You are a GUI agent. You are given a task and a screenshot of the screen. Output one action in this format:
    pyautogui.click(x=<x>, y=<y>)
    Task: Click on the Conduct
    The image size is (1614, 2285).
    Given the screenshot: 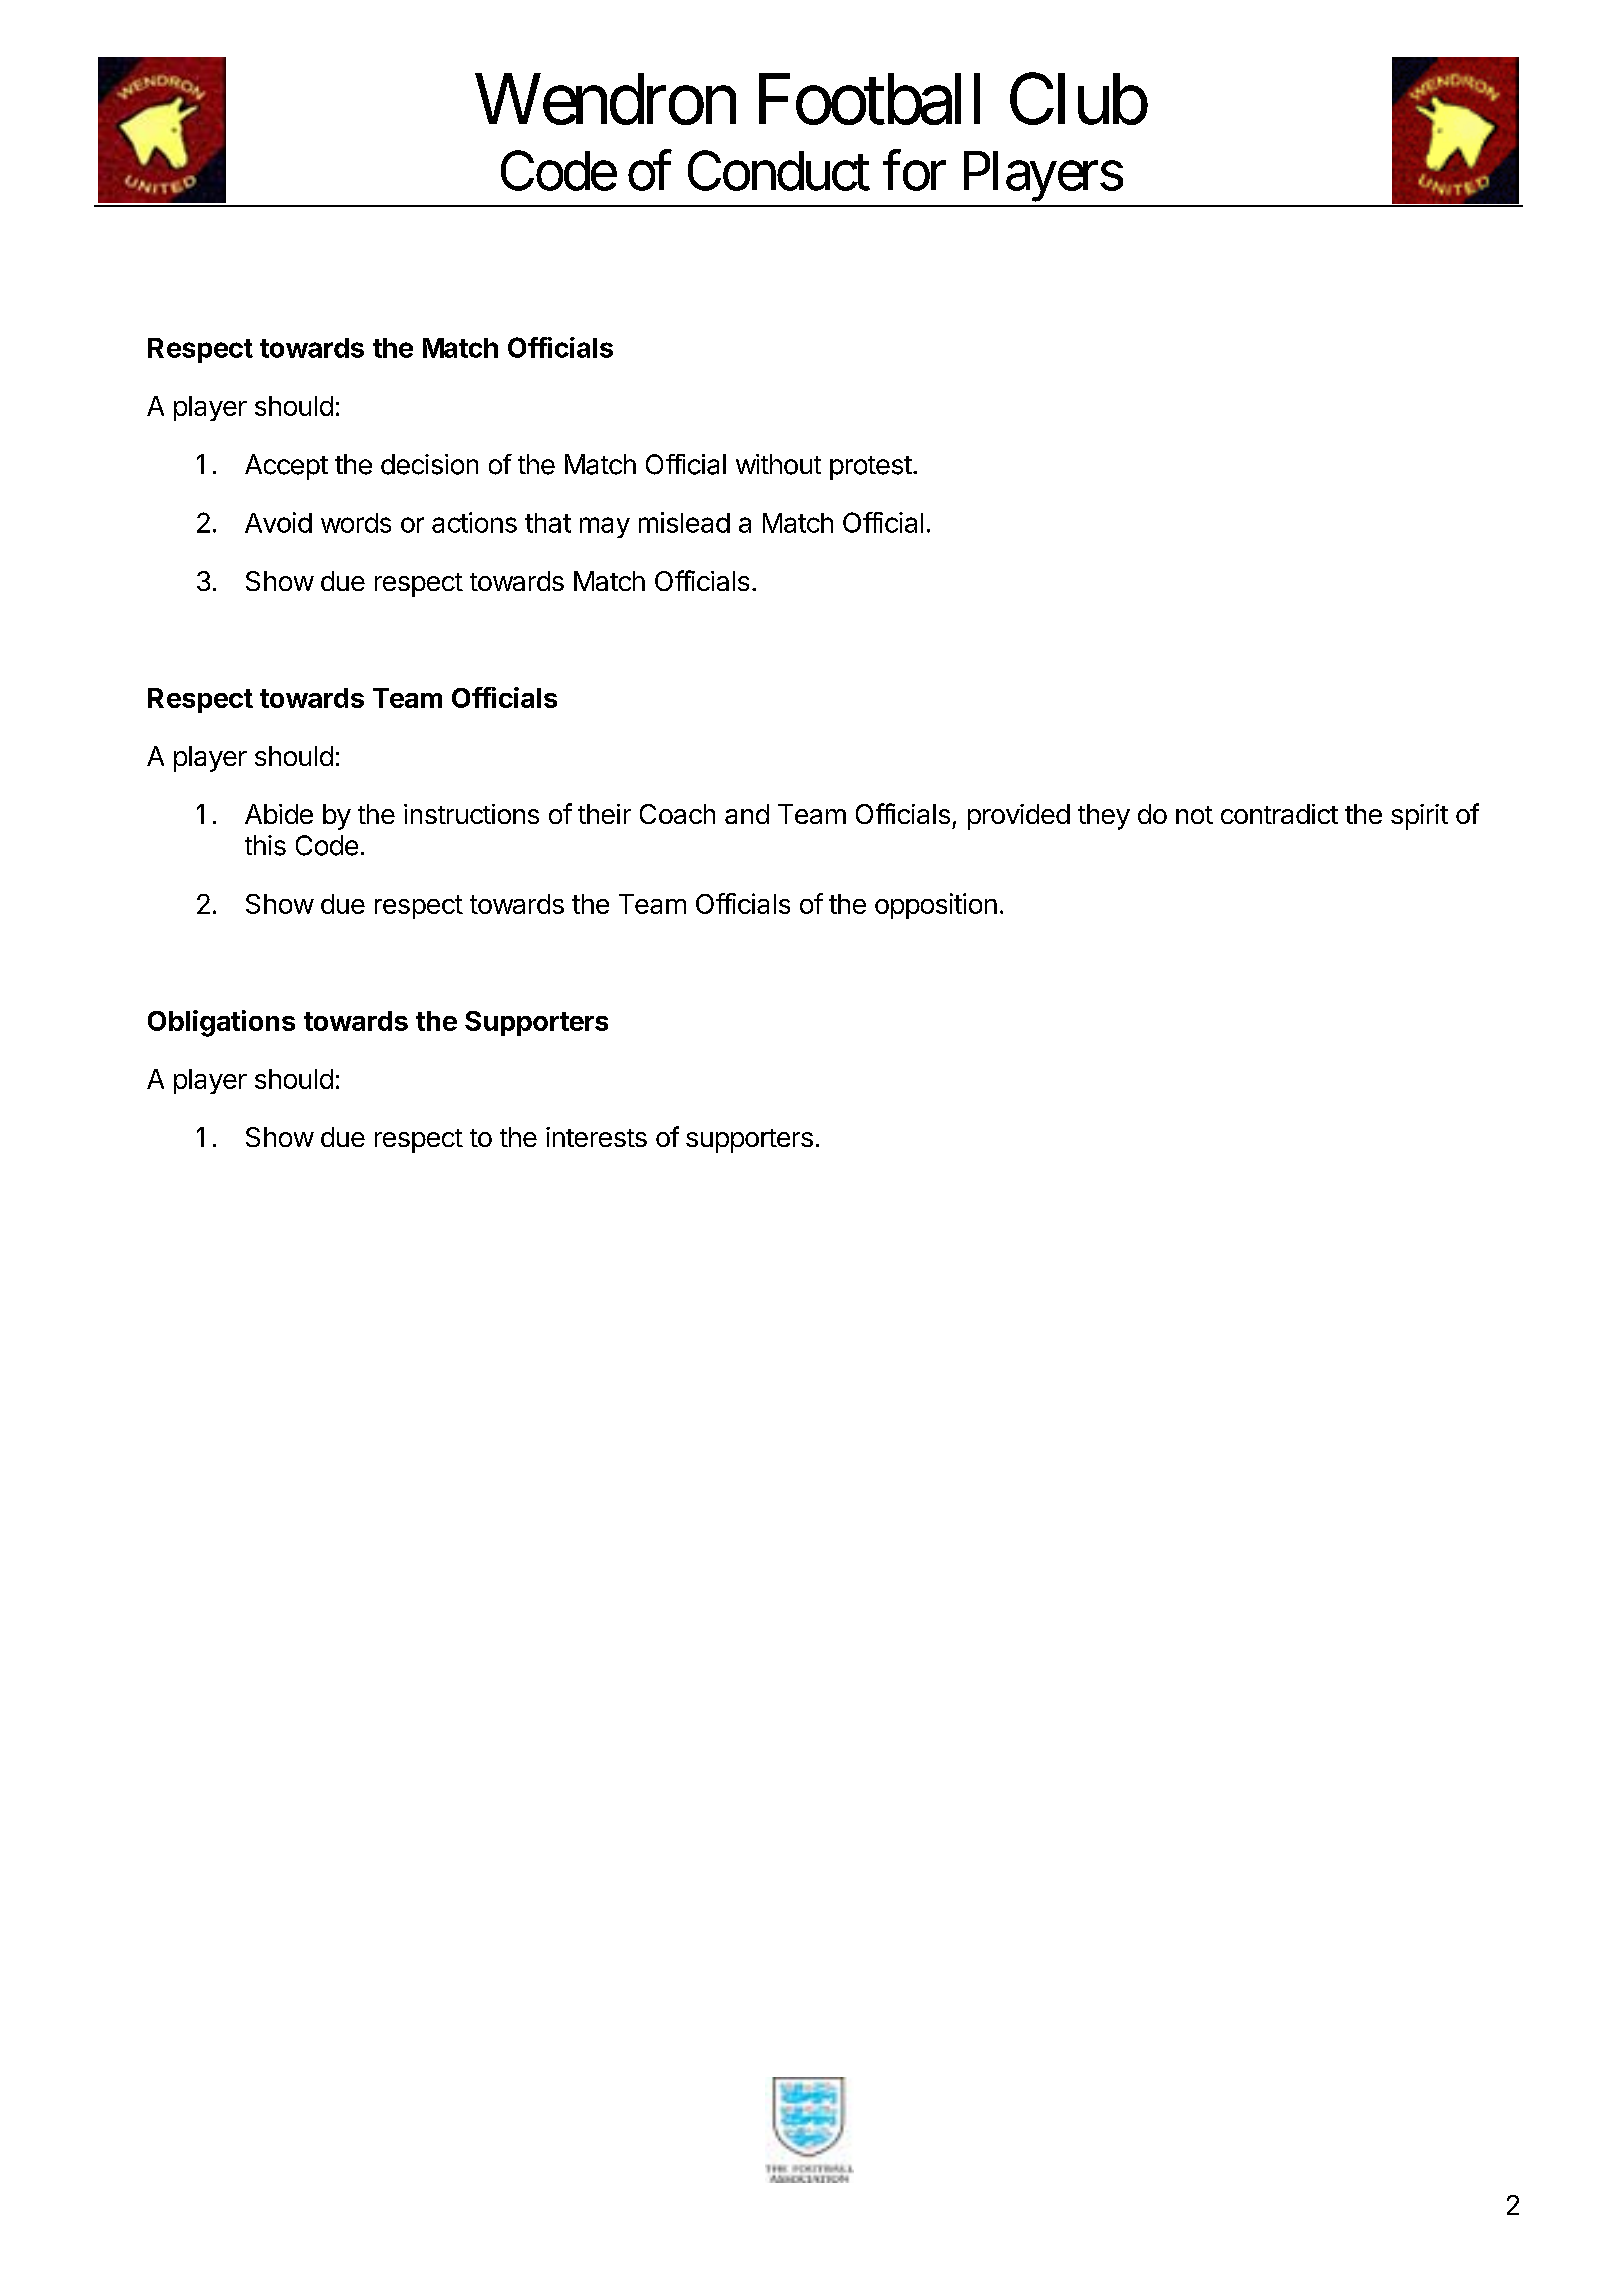 What is the action you would take?
    pyautogui.click(x=779, y=171)
